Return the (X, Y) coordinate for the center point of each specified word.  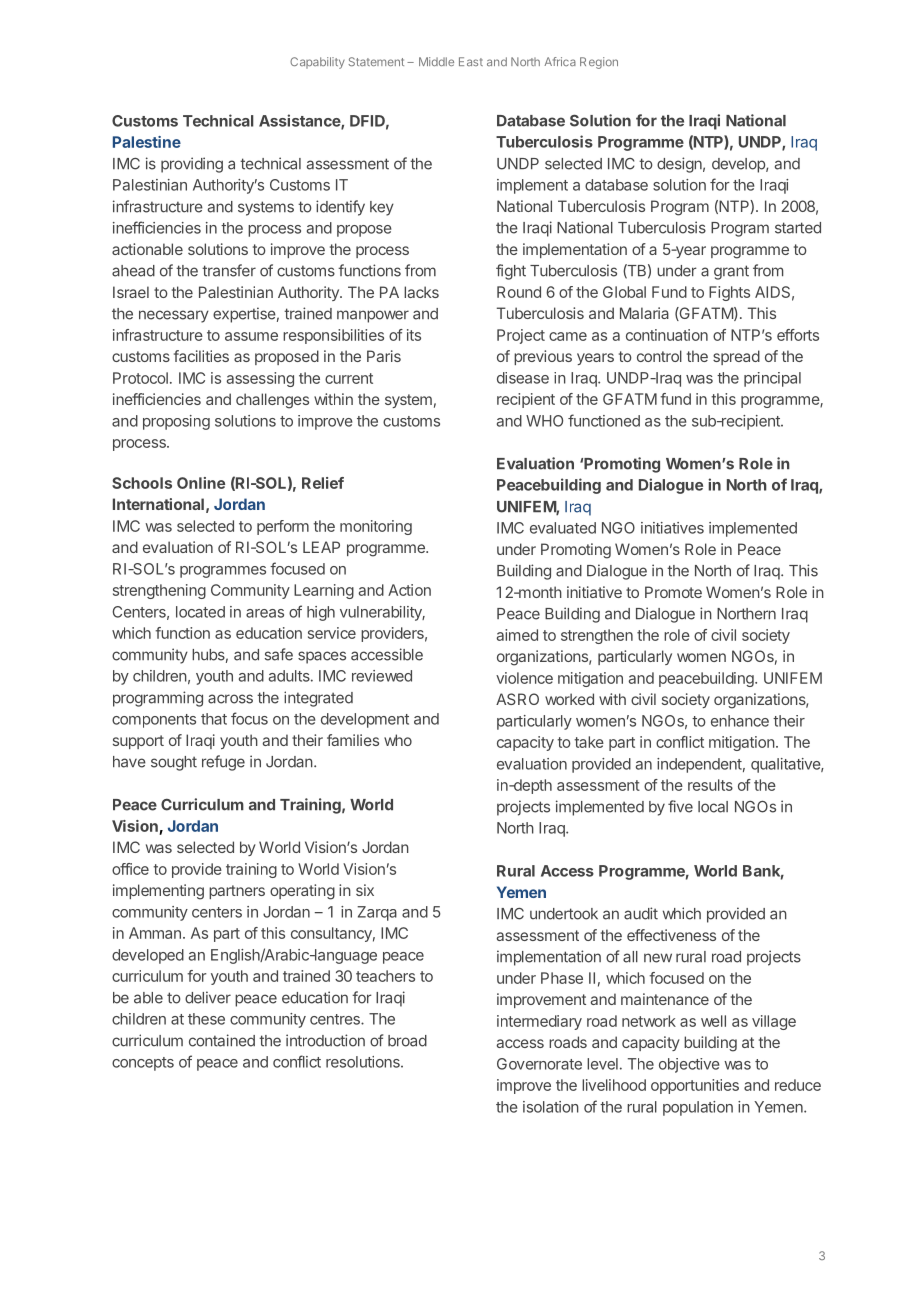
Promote (673, 592)
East (471, 61)
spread (736, 357)
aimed (517, 635)
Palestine (147, 142)
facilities (201, 356)
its (414, 335)
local (713, 807)
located (200, 612)
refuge (223, 763)
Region (599, 63)
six (365, 890)
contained (222, 1040)
